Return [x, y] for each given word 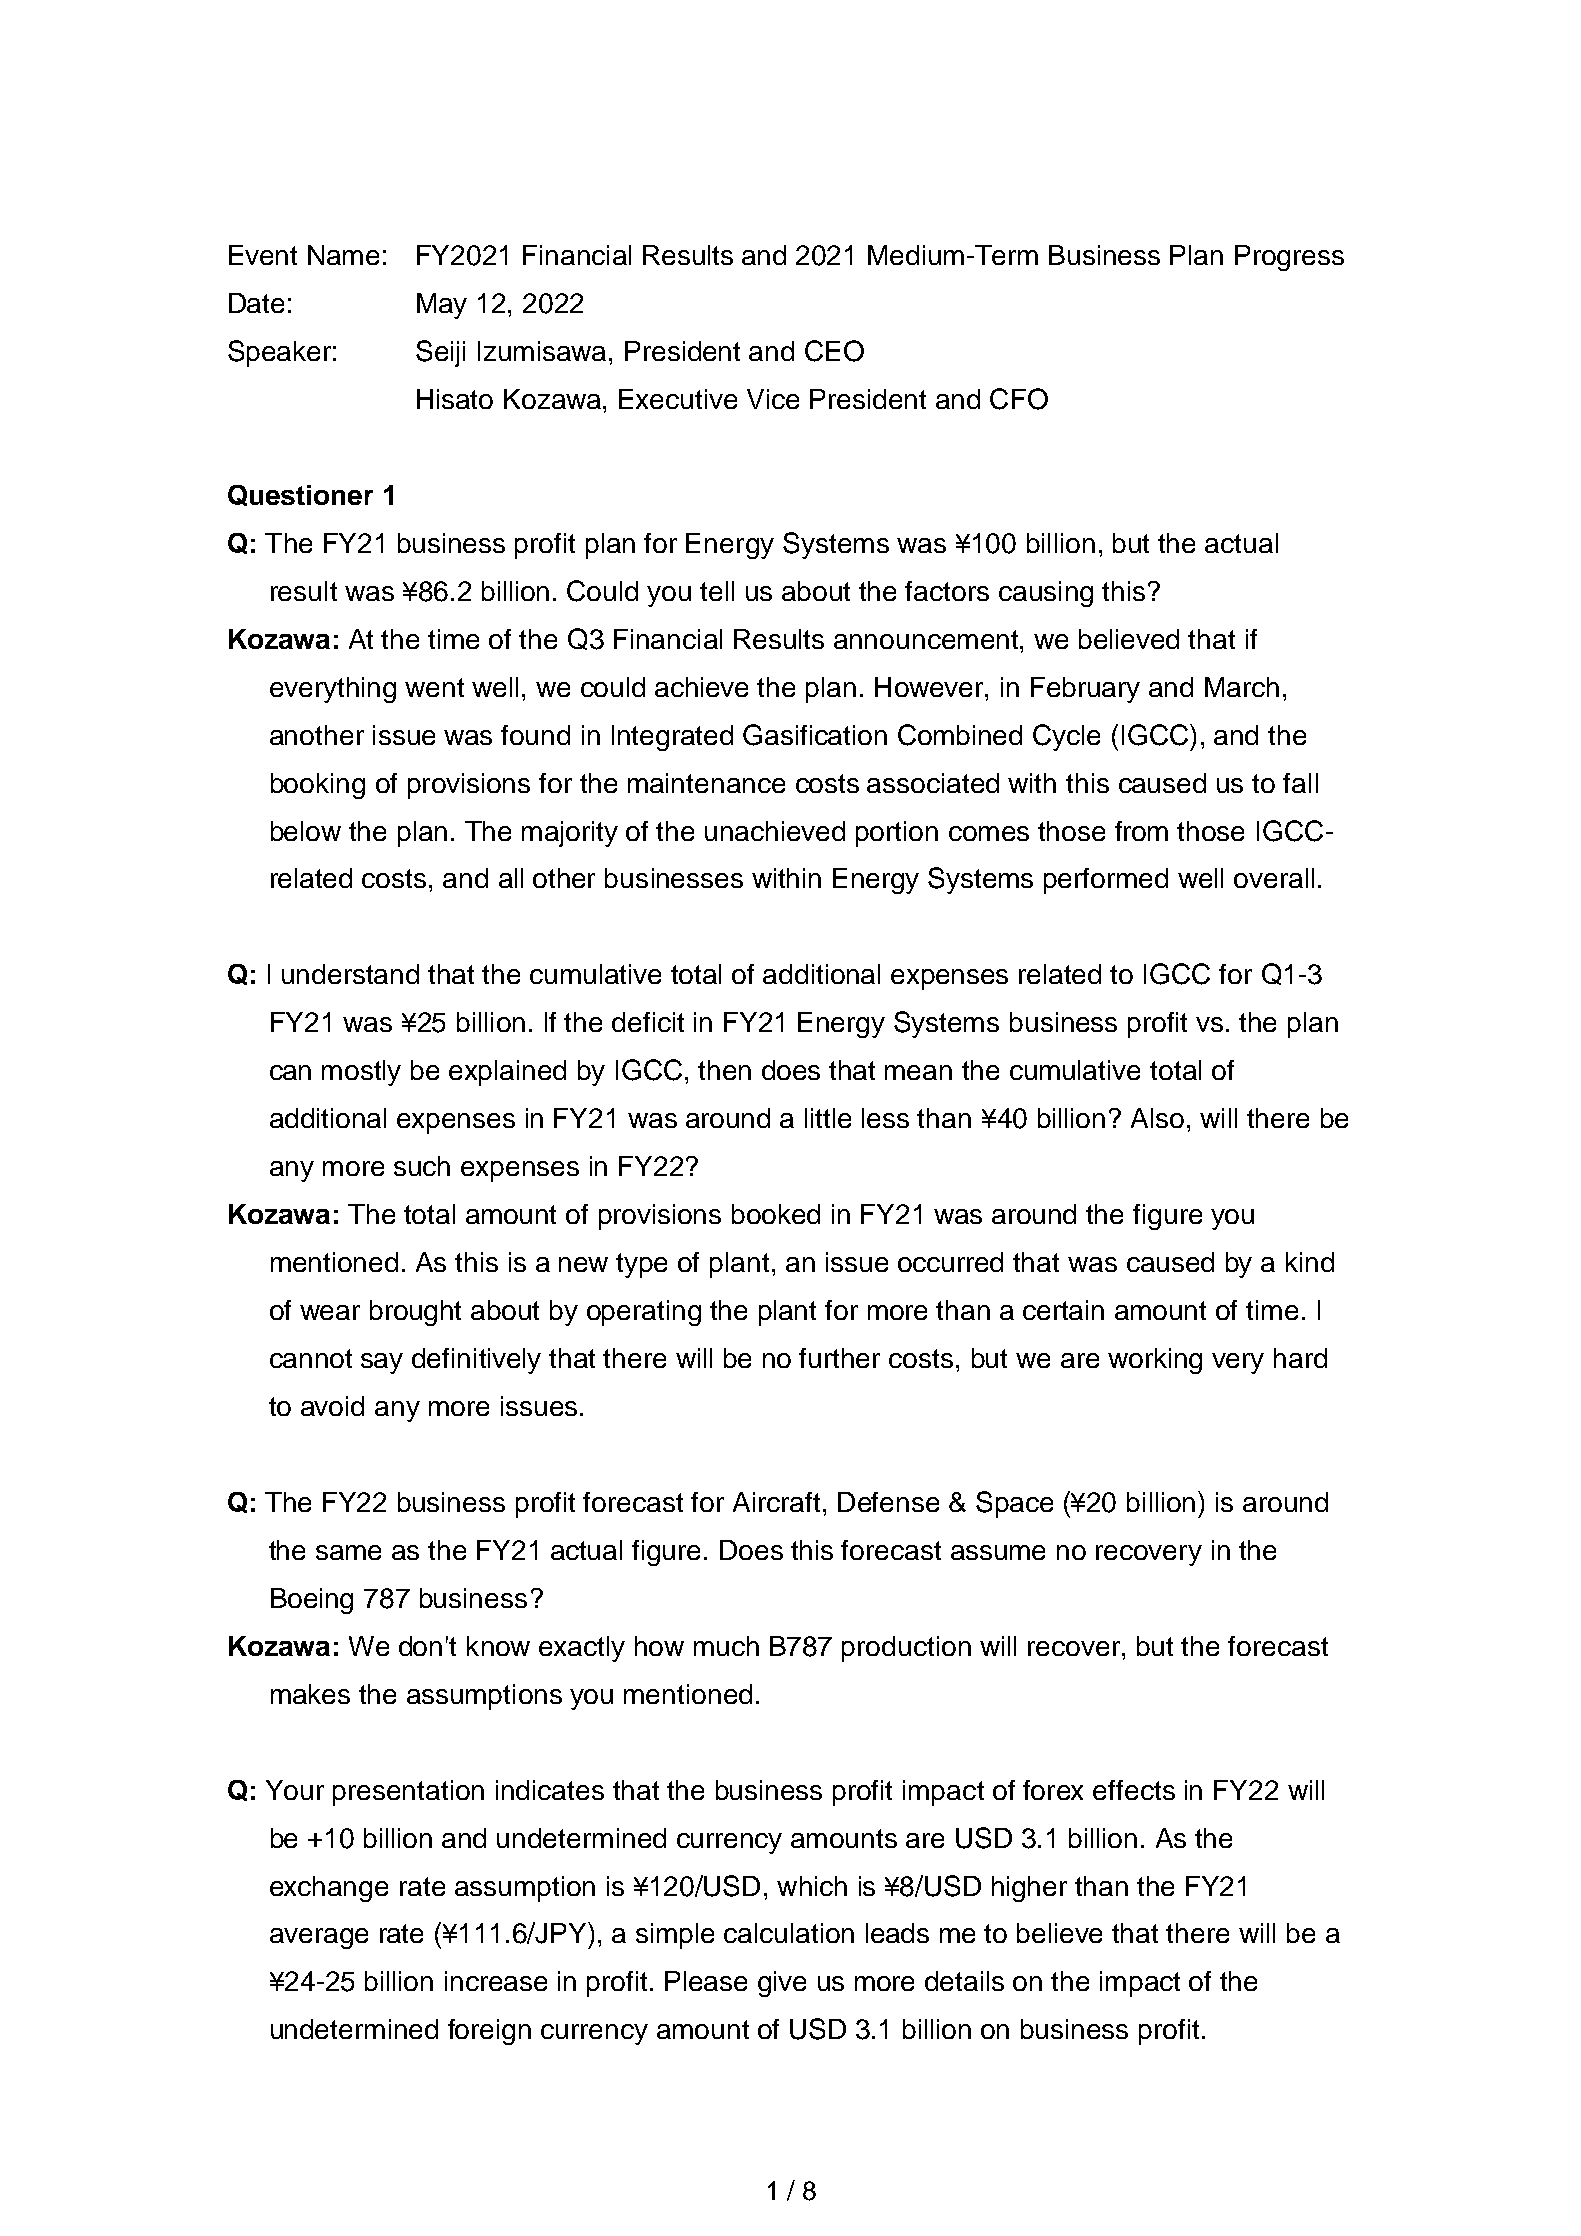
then [724, 1070]
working [1155, 1361]
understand [350, 974]
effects [1134, 1790]
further [839, 1358]
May [442, 306]
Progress [1289, 258]
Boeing [312, 1601]
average [319, 1938]
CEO [834, 351]
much [726, 1646]
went [434, 687]
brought [415, 1313]
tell [717, 591]
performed [1106, 881]
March [1242, 687]
